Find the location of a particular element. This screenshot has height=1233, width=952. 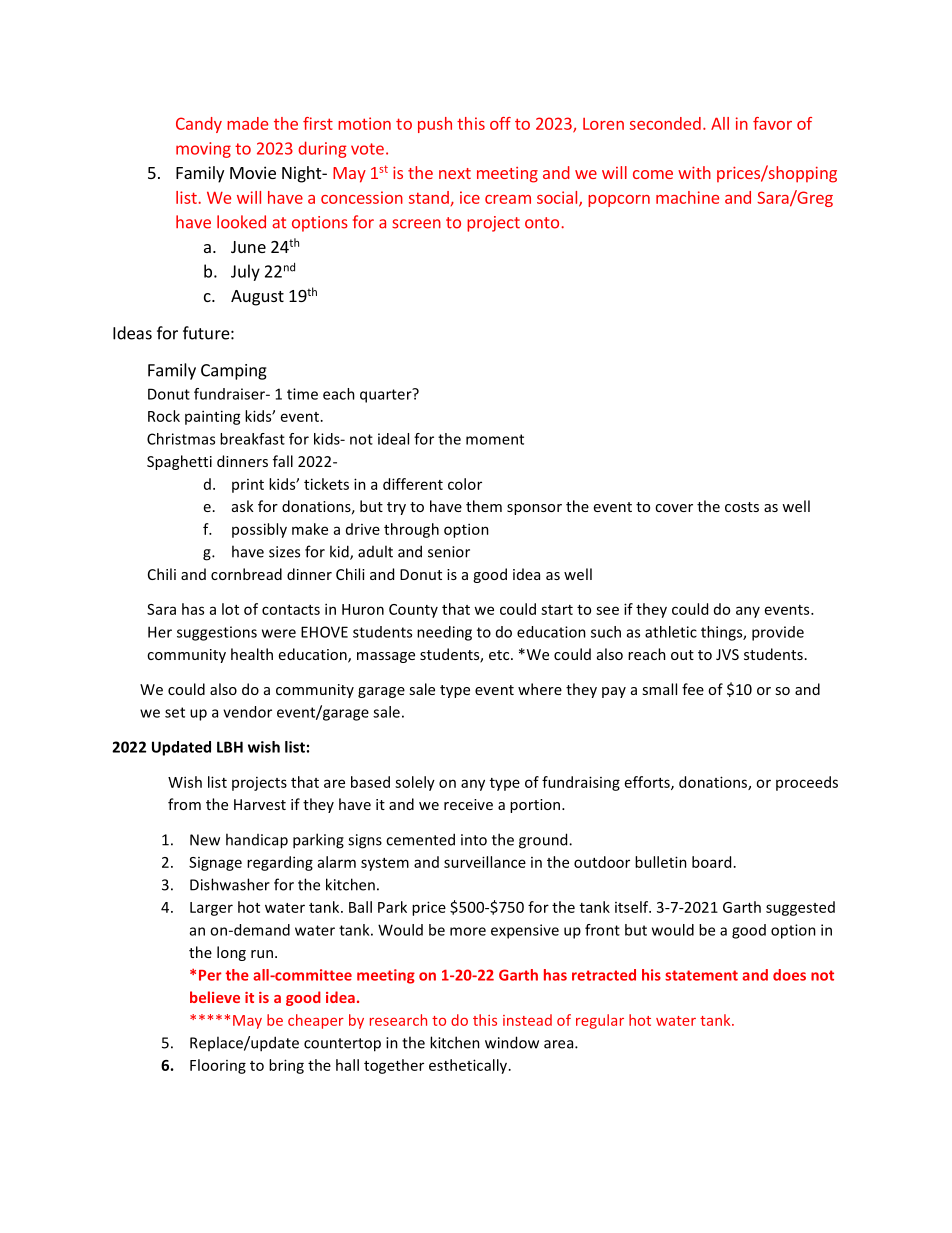

off is located at coordinates (500, 123).
